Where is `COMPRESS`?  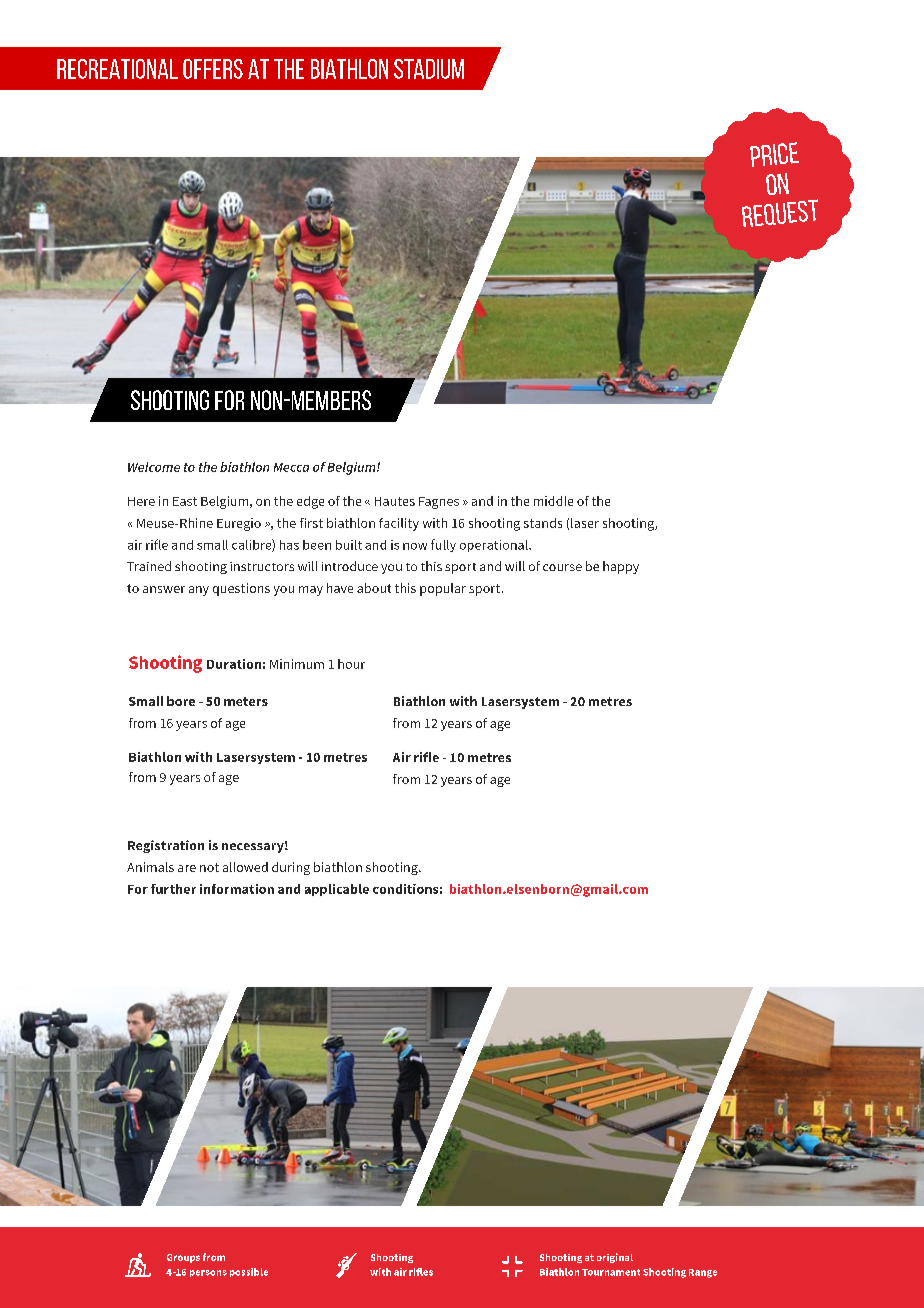
COMPRESS is located at coordinates (512, 1266).
